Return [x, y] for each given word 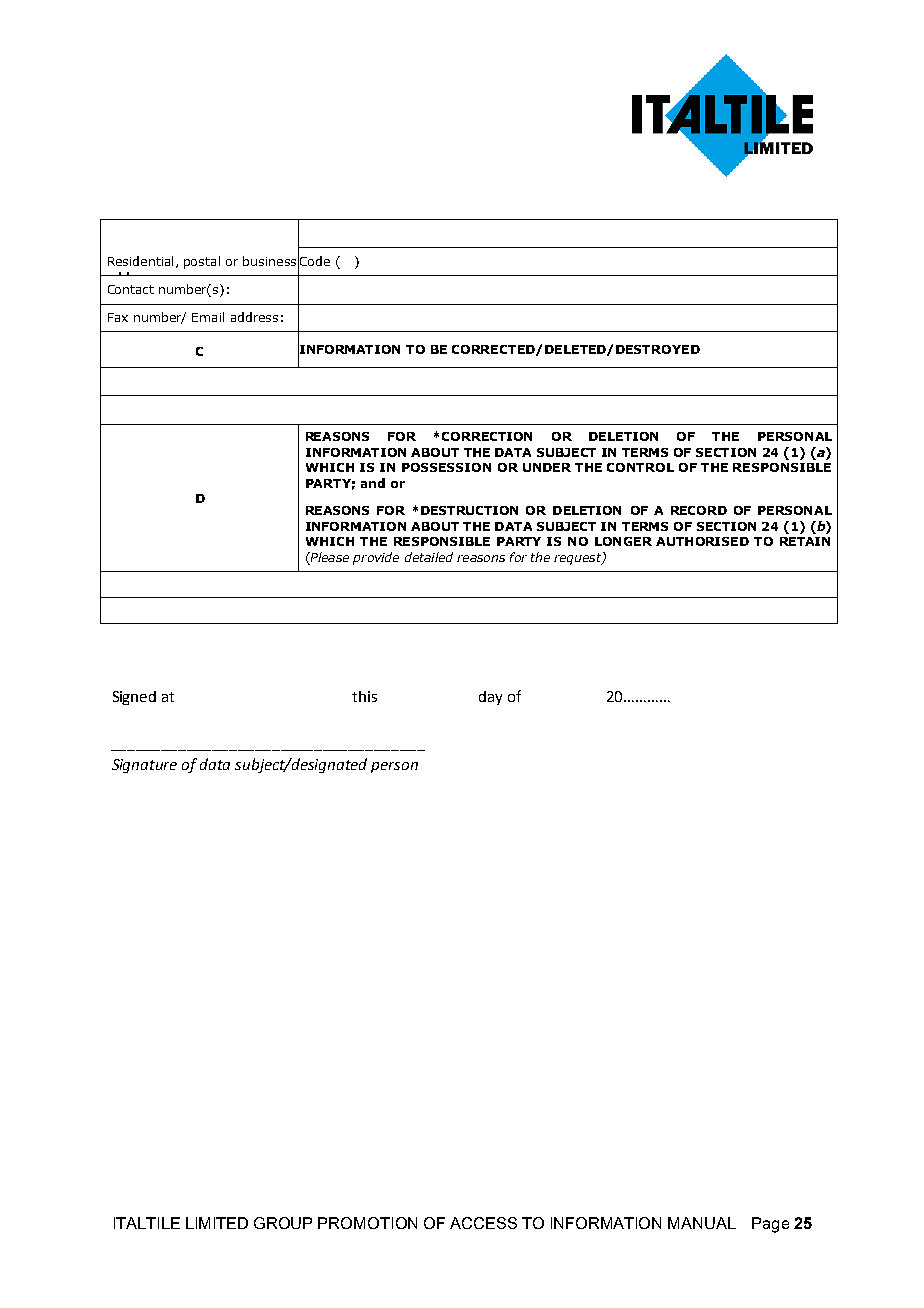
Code [314, 261]
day [490, 698]
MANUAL [702, 1223]
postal [202, 262]
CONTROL [640, 467]
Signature [144, 766]
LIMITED [217, 1223]
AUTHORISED [702, 541]
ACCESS [483, 1223]
